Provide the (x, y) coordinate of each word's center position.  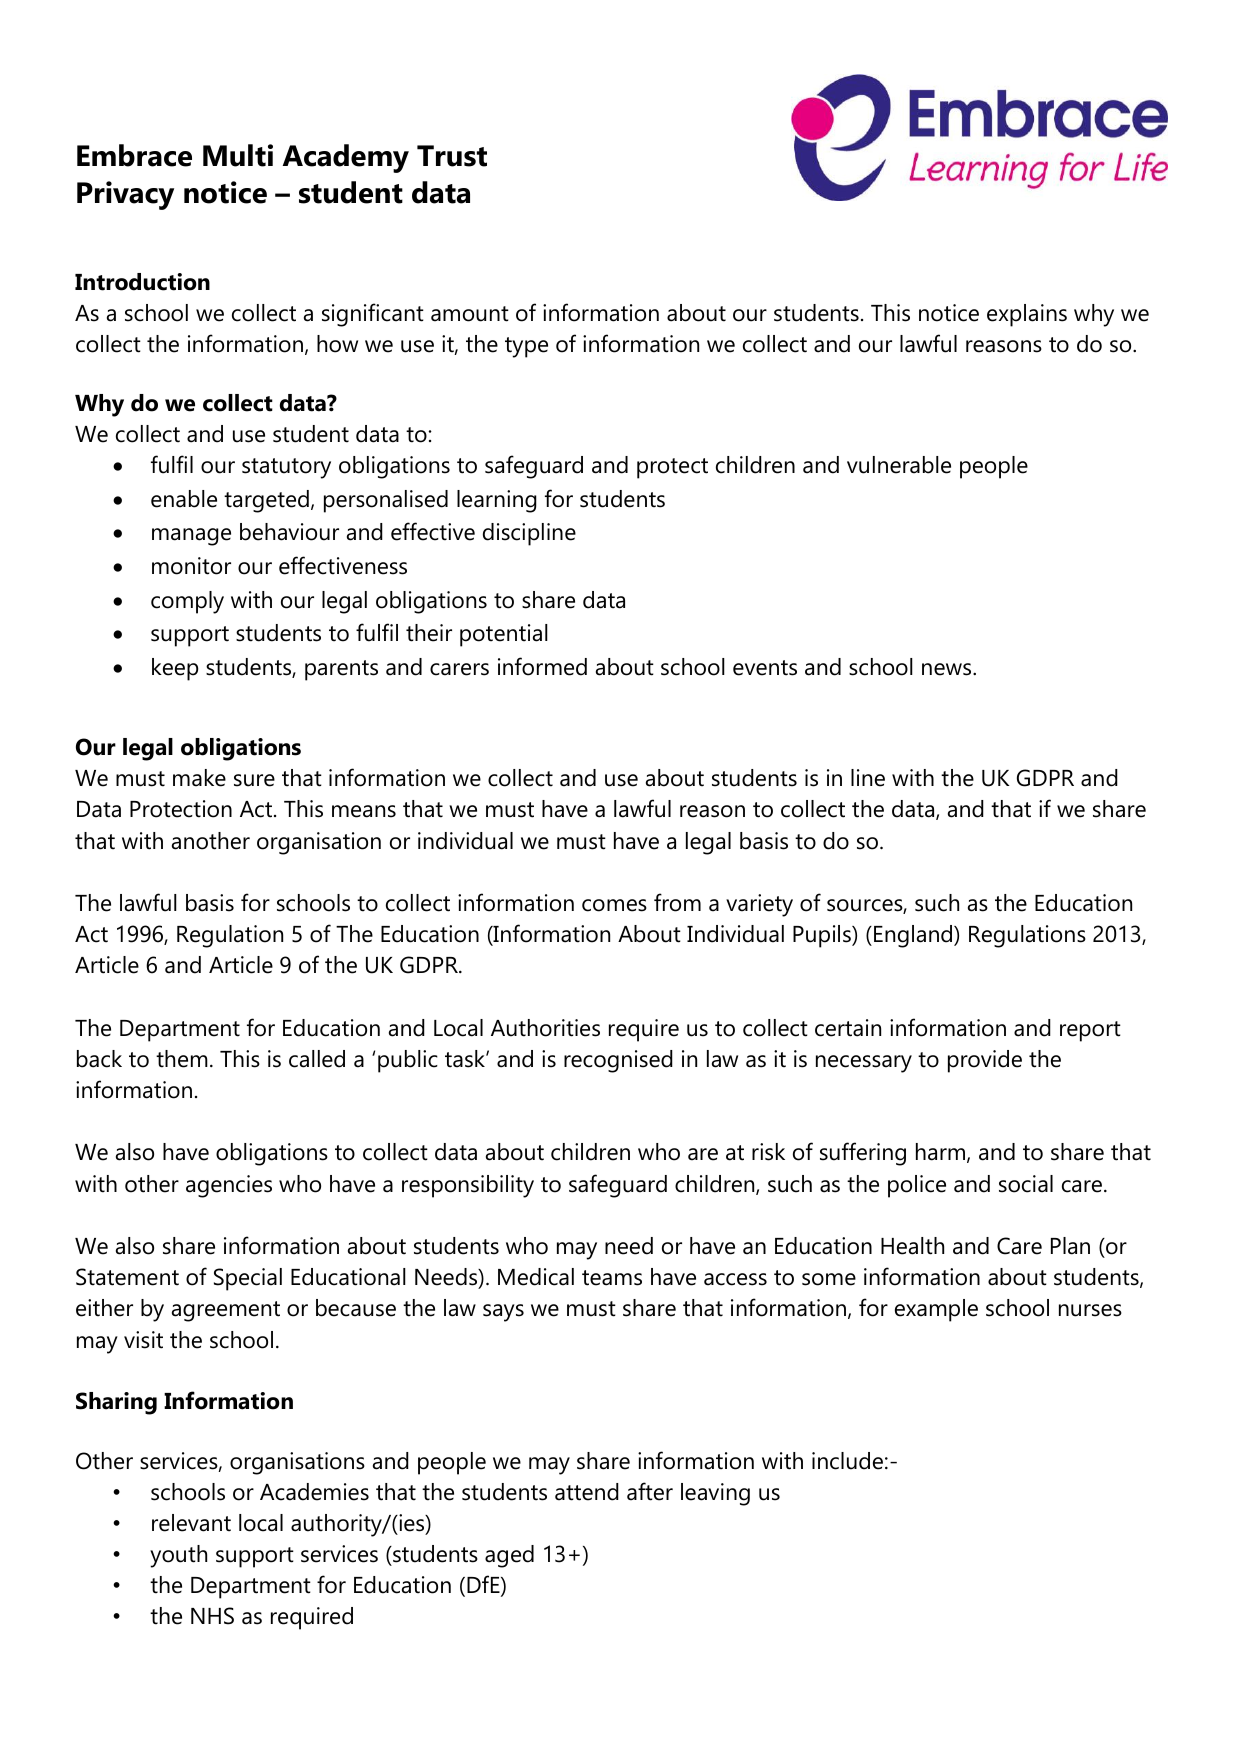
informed (542, 666)
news (948, 669)
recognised (618, 1061)
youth (178, 1556)
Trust (452, 156)
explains (1027, 315)
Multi (238, 155)
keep (175, 669)
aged (509, 1556)
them (182, 1059)
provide (985, 1061)
